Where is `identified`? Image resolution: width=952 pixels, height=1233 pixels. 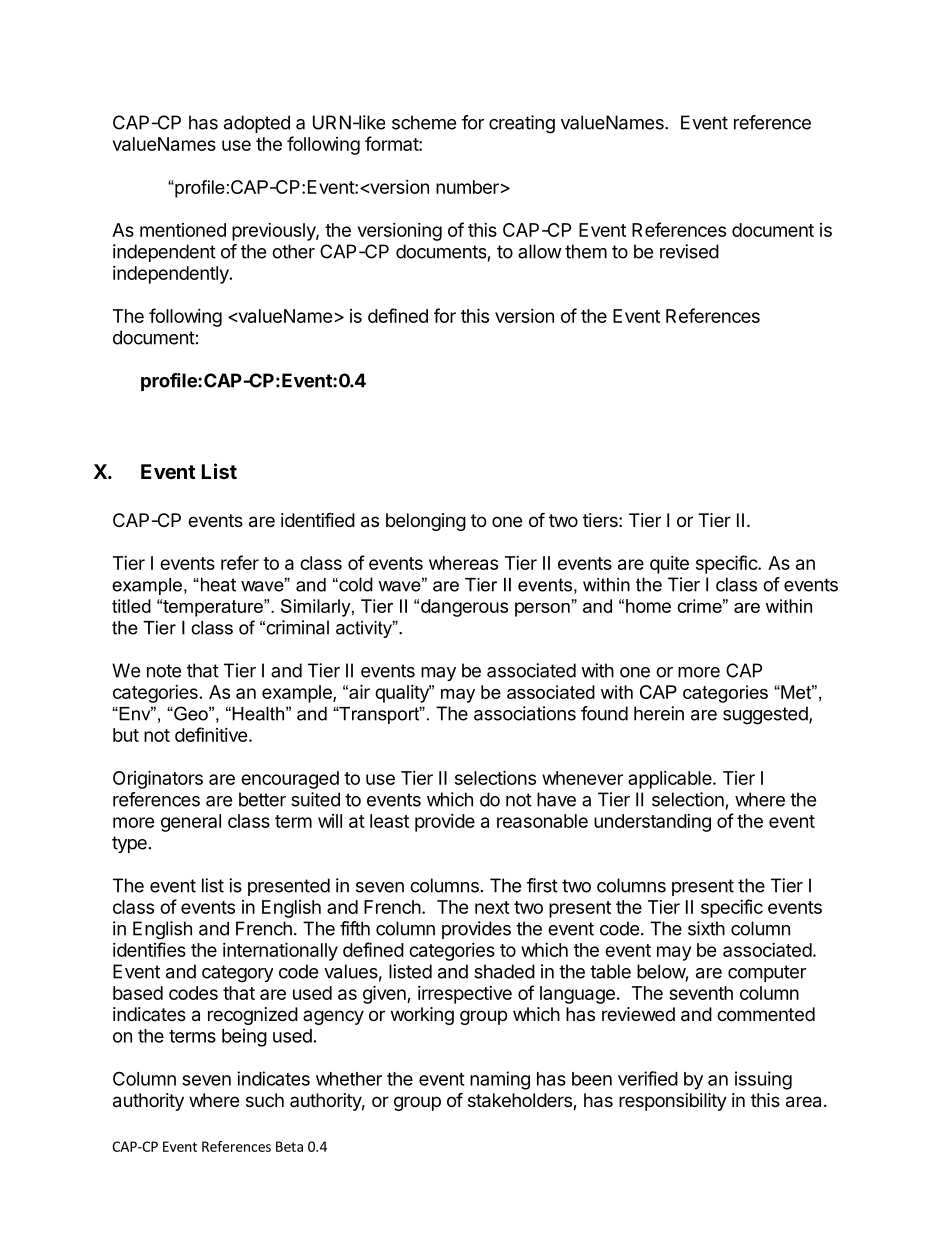 identified is located at coordinates (318, 519).
